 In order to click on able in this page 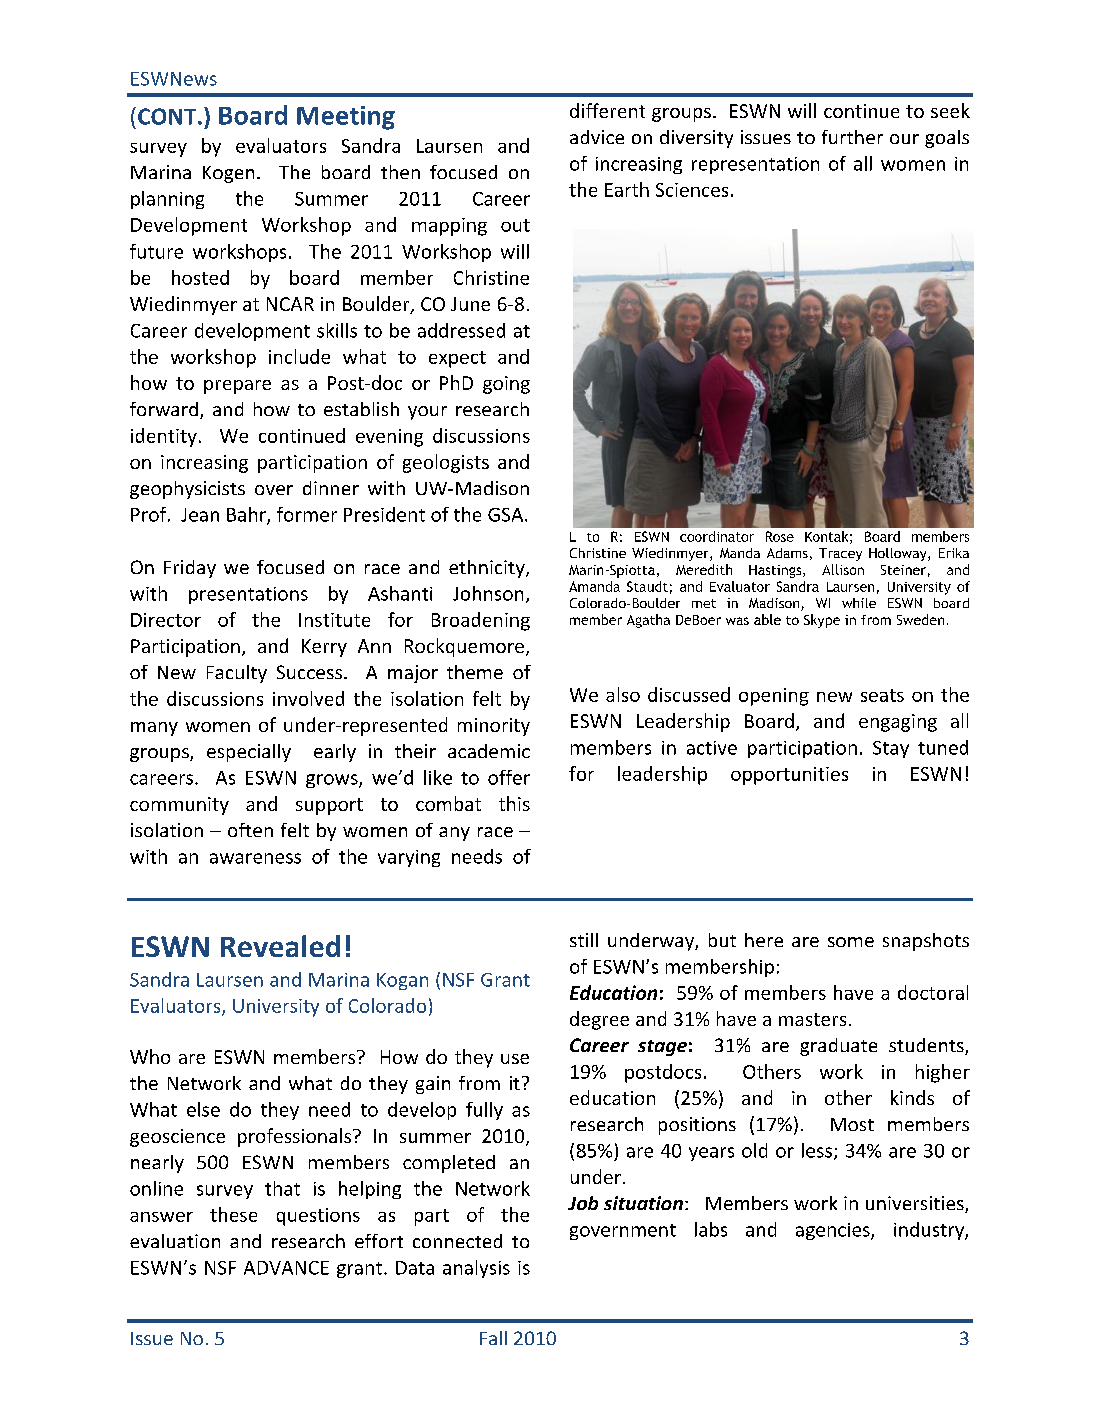, I will do `click(767, 619)`.
